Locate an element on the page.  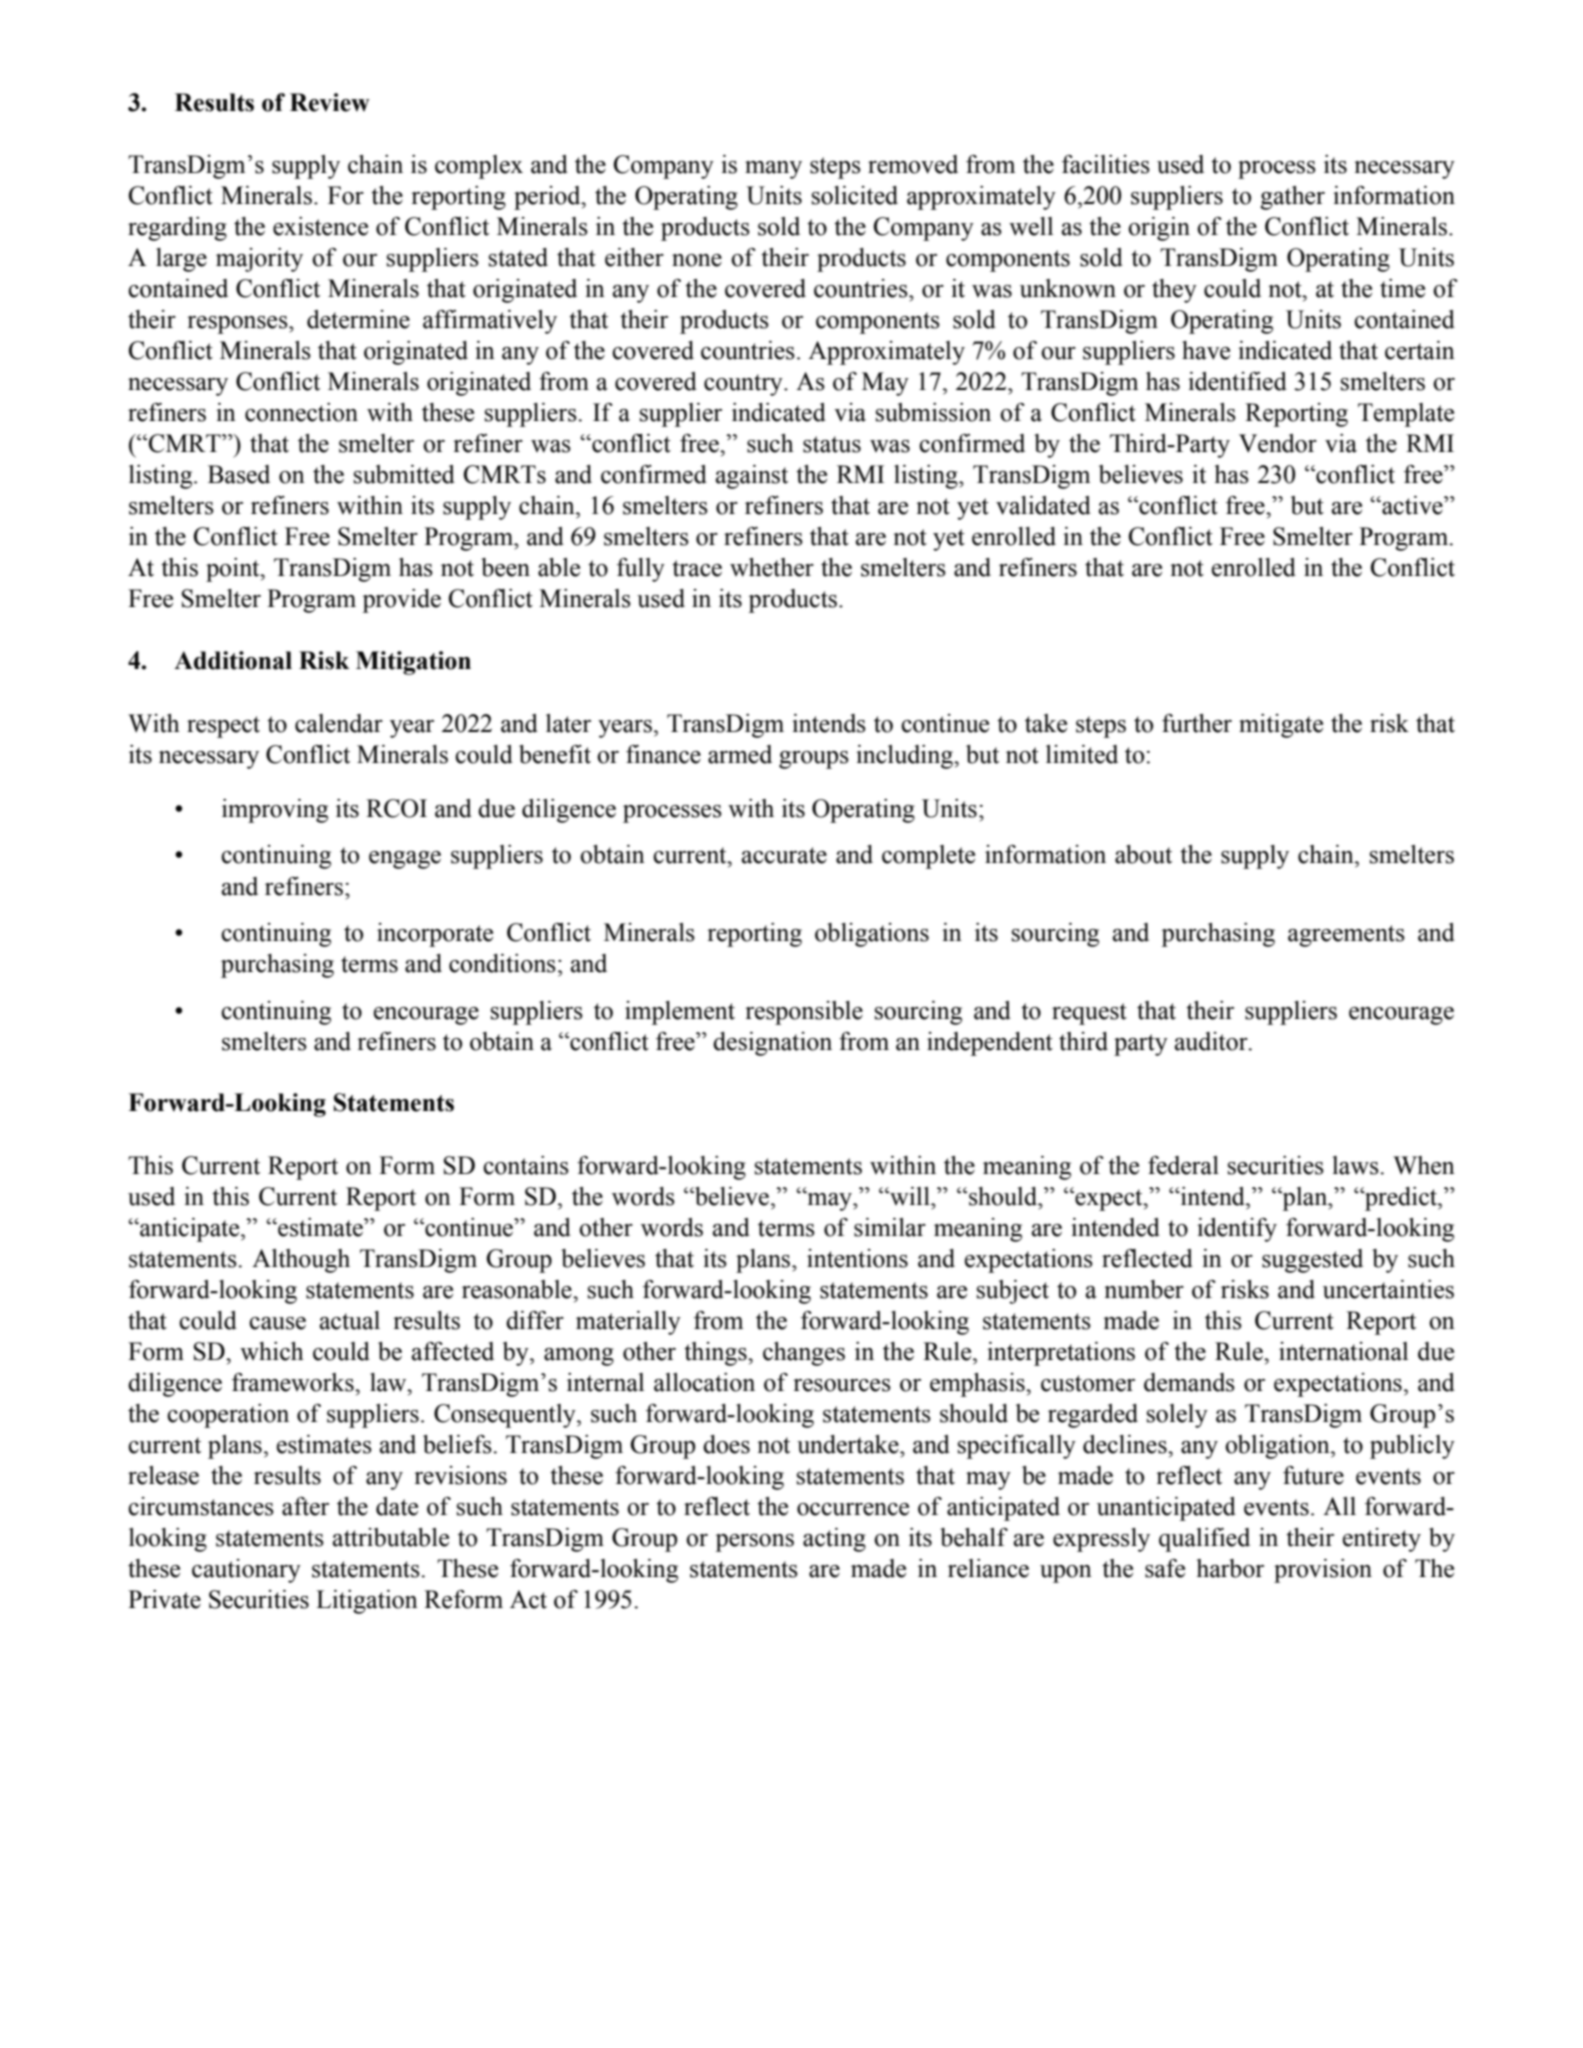
improving is located at coordinates (275, 811).
